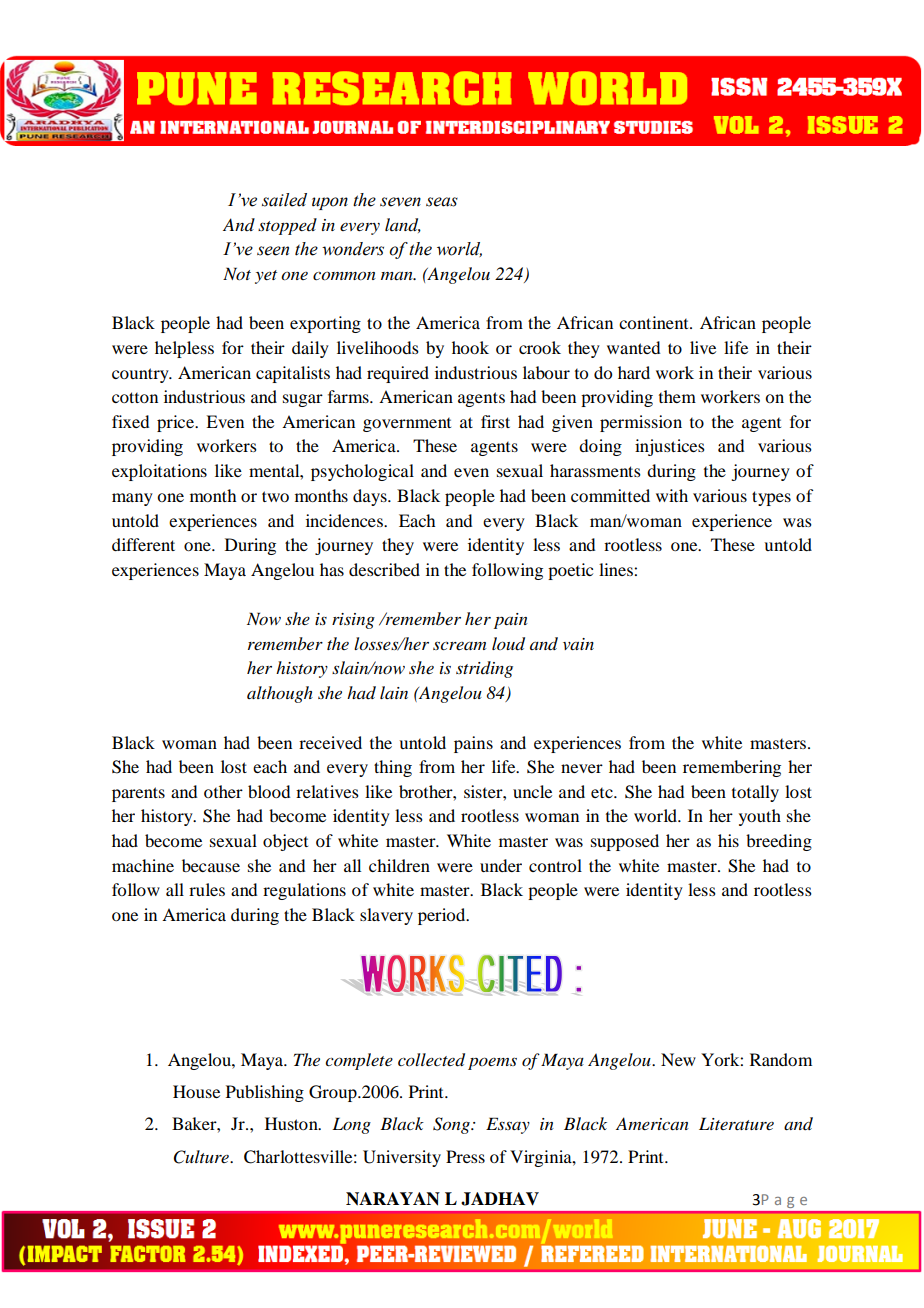 The image size is (924, 1308). Describe the element at coordinates (237, 273) in the image. I see `Not` at that location.
